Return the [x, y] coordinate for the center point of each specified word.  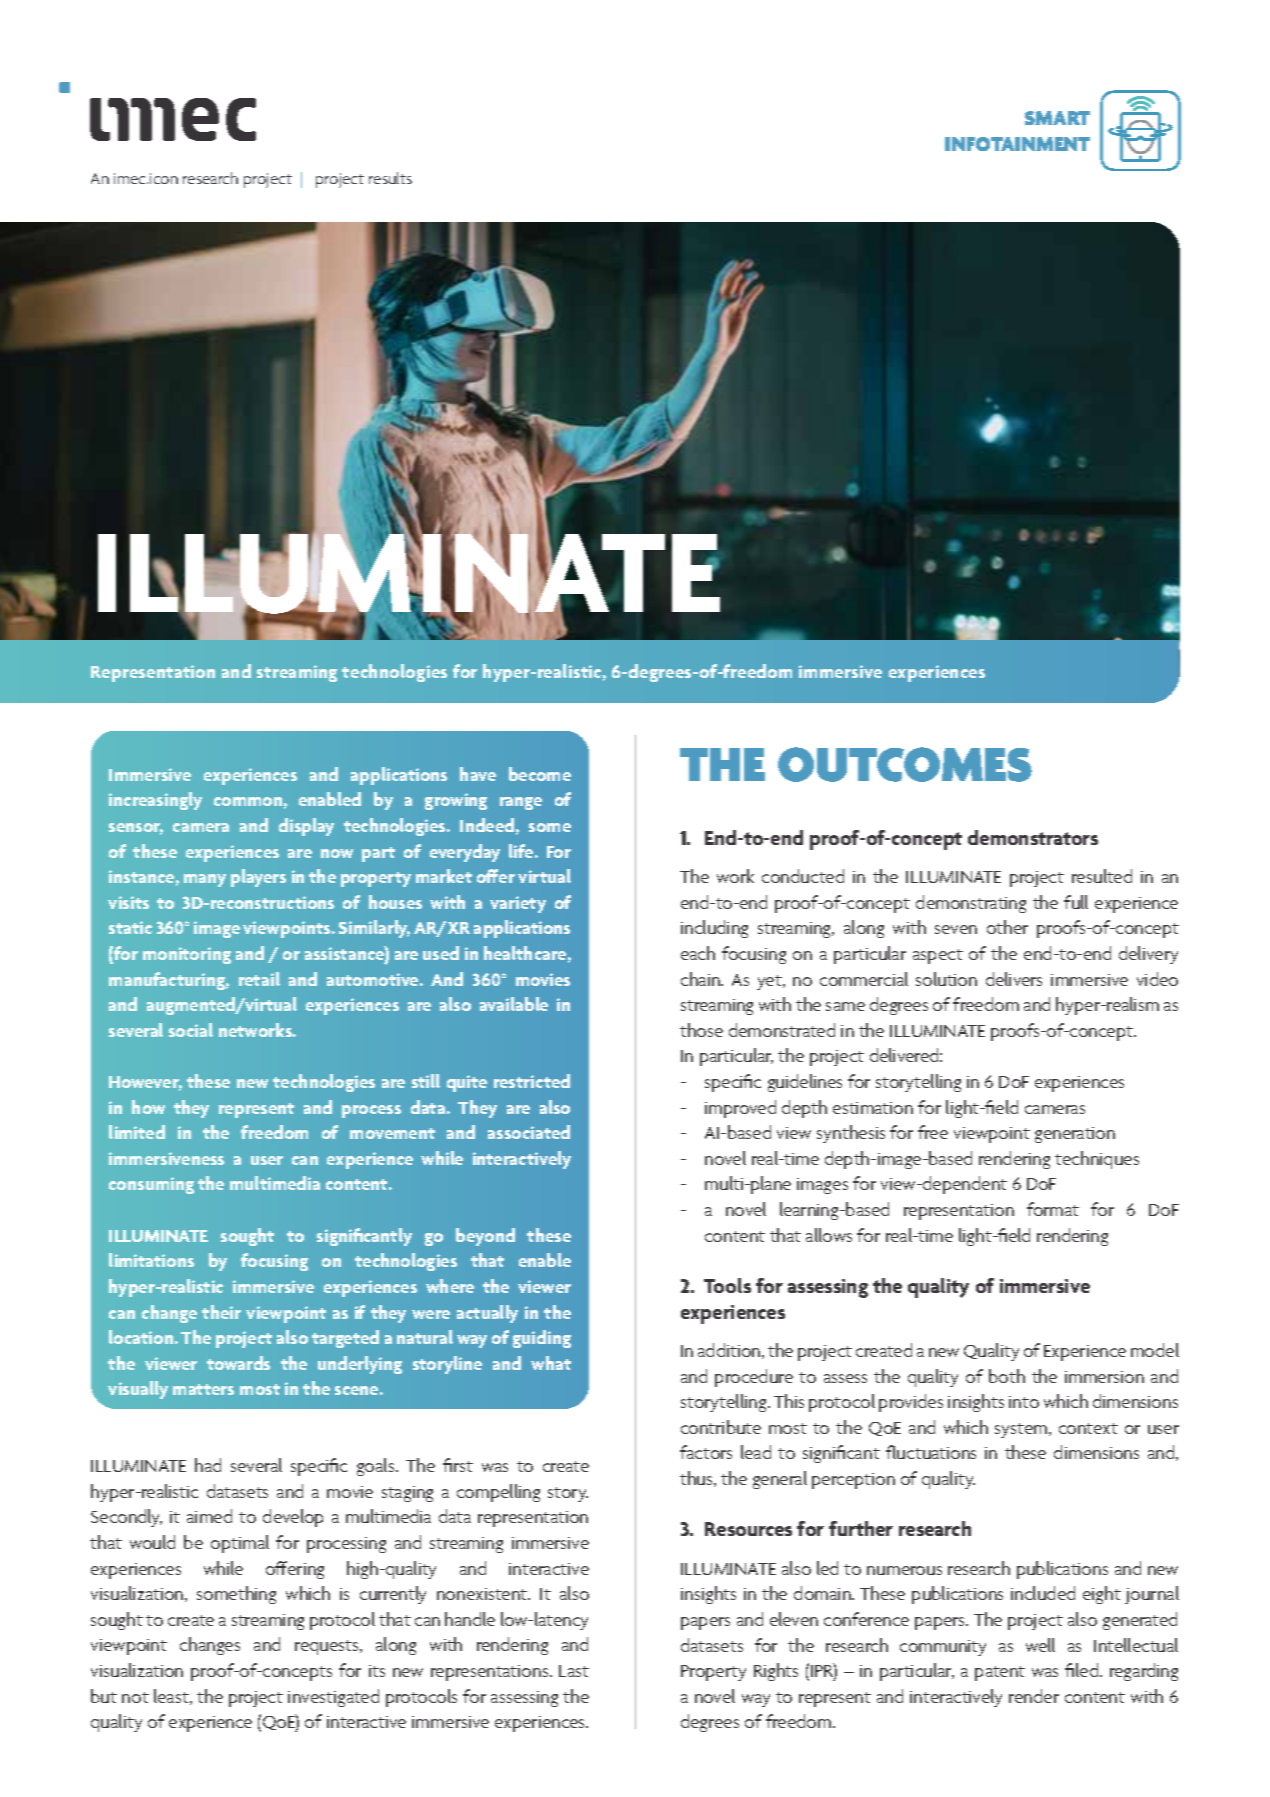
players [258, 878]
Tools [727, 1285]
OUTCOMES [905, 764]
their [221, 1312]
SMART [1057, 118]
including [714, 929]
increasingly [155, 801]
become [540, 774]
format [1053, 1209]
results [390, 178]
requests [328, 1647]
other [1007, 927]
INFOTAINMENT [1017, 144]
